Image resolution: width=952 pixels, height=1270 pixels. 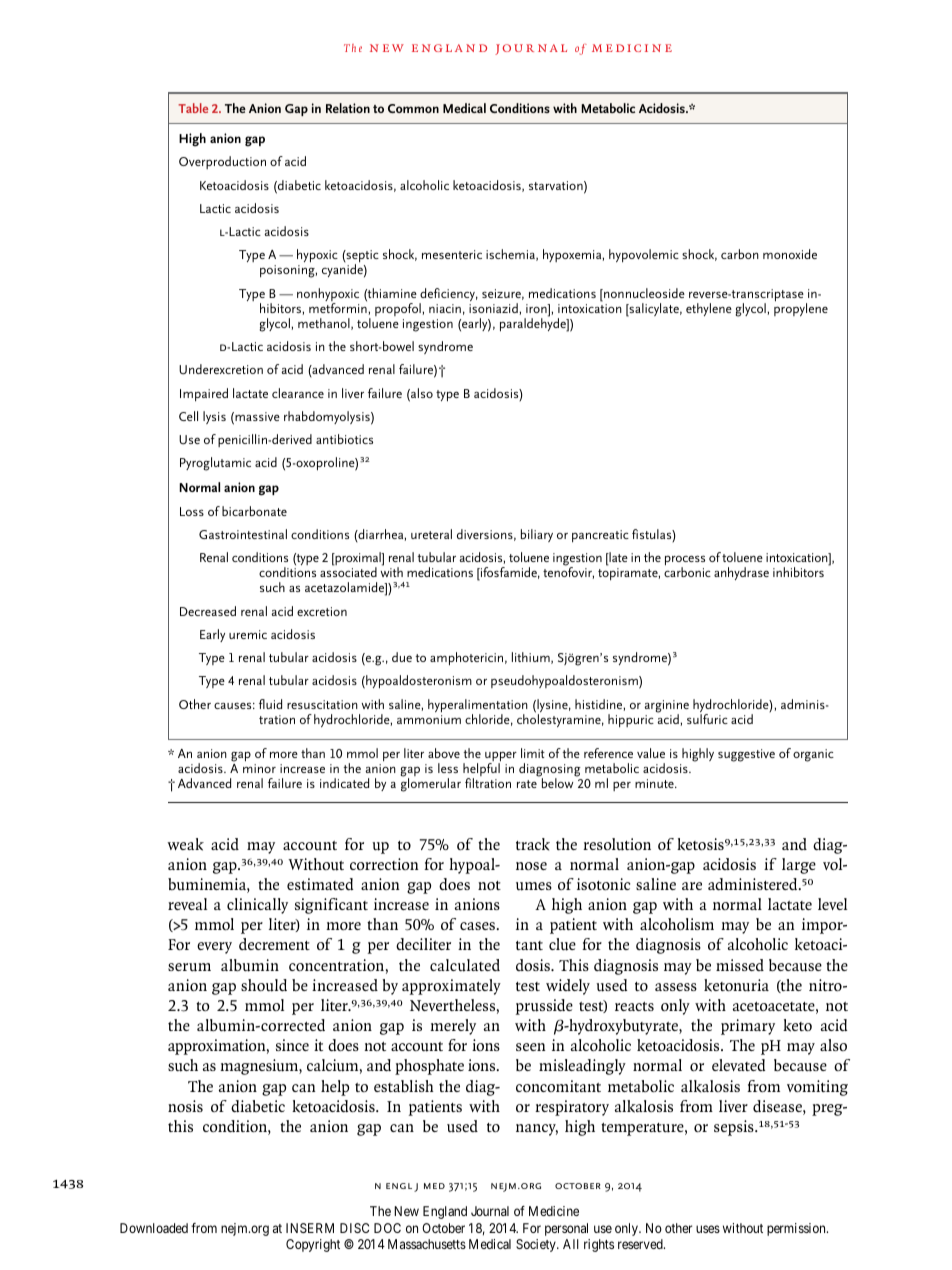 I want to click on lithium, so click(x=532, y=658).
